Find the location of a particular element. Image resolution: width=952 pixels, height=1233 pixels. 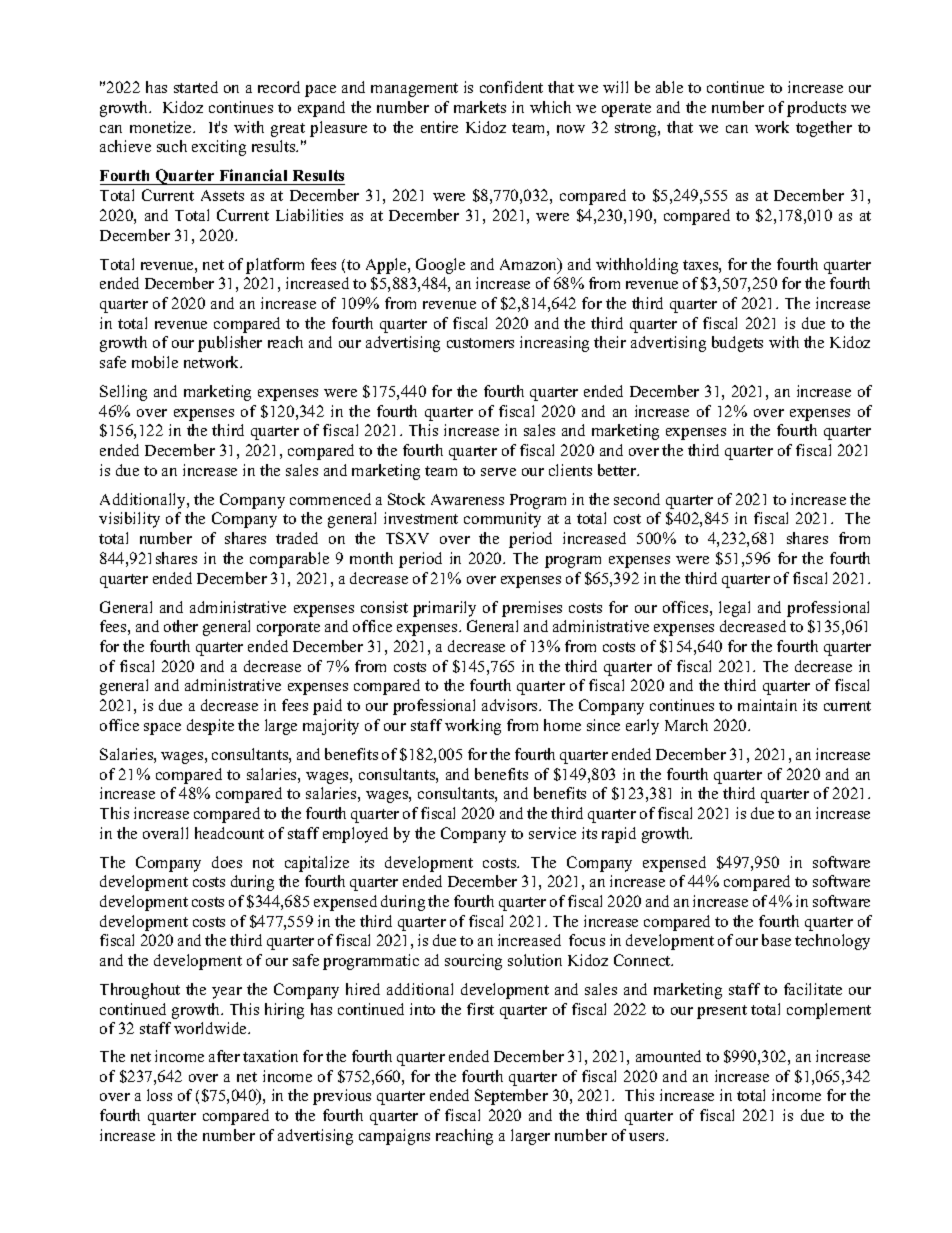

publisher is located at coordinates (230, 344).
